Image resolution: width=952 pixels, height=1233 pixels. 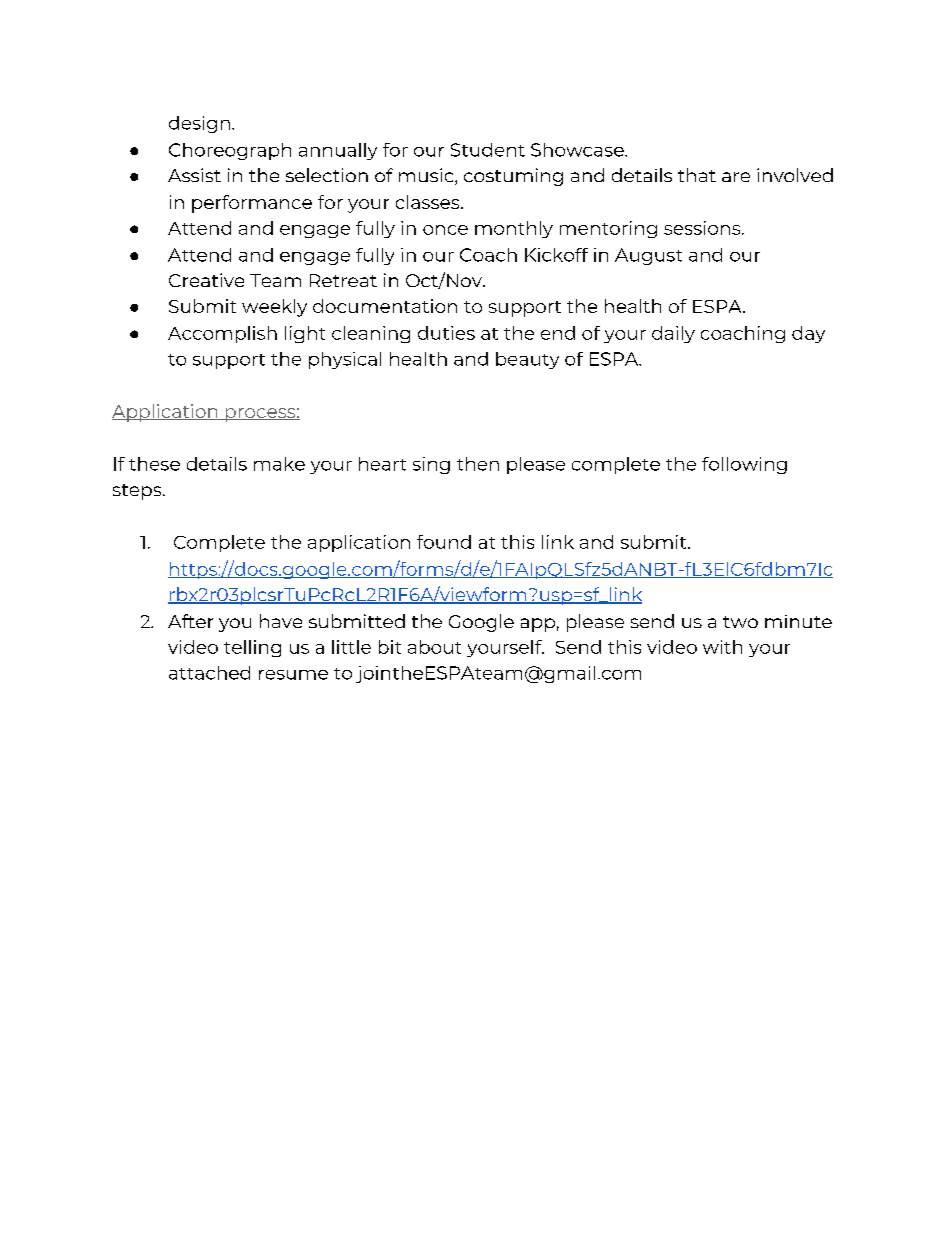 What do you see at coordinates (527, 360) in the screenshot?
I see `beauty` at bounding box center [527, 360].
